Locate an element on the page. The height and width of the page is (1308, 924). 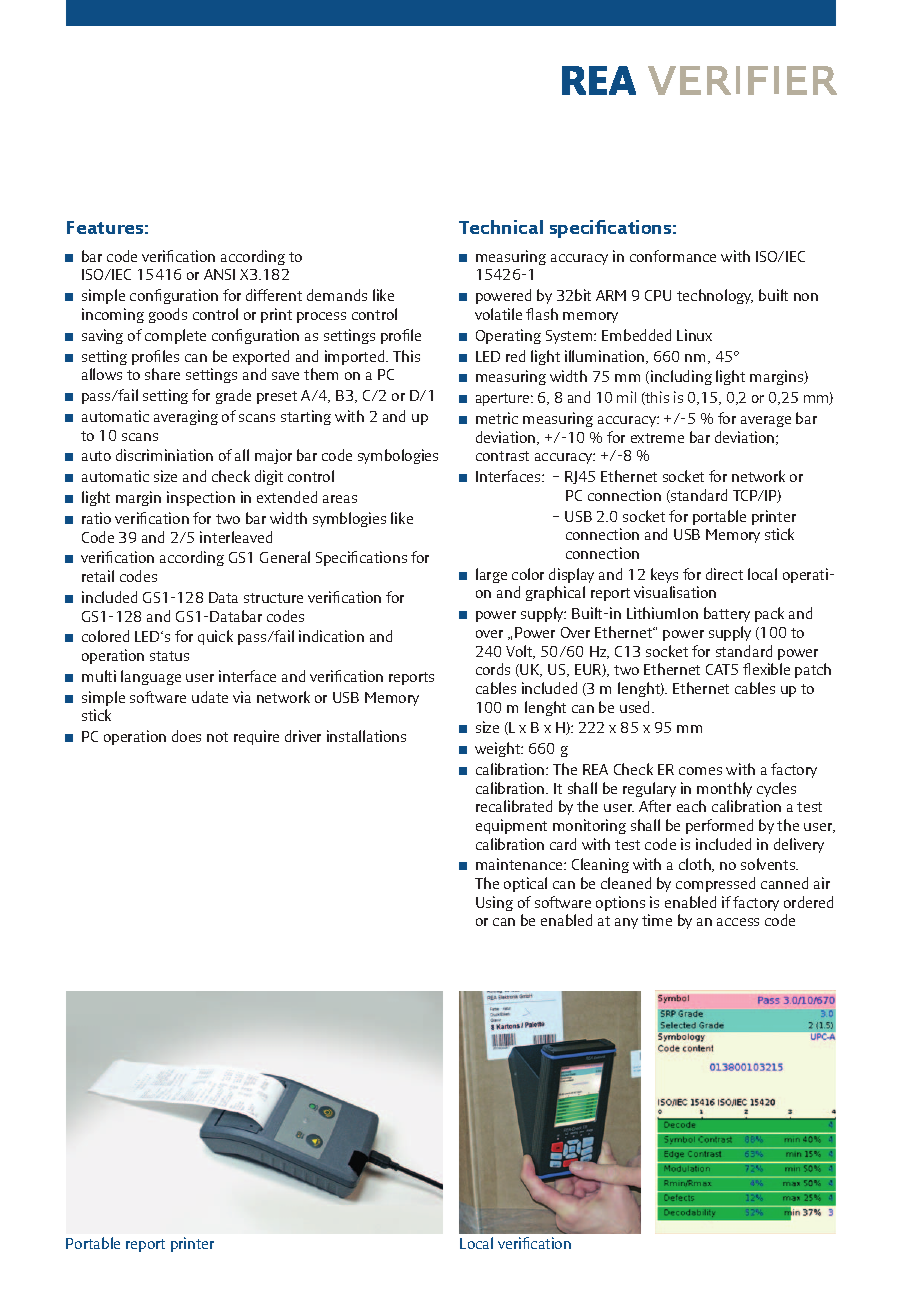
Technical is located at coordinates (501, 227).
